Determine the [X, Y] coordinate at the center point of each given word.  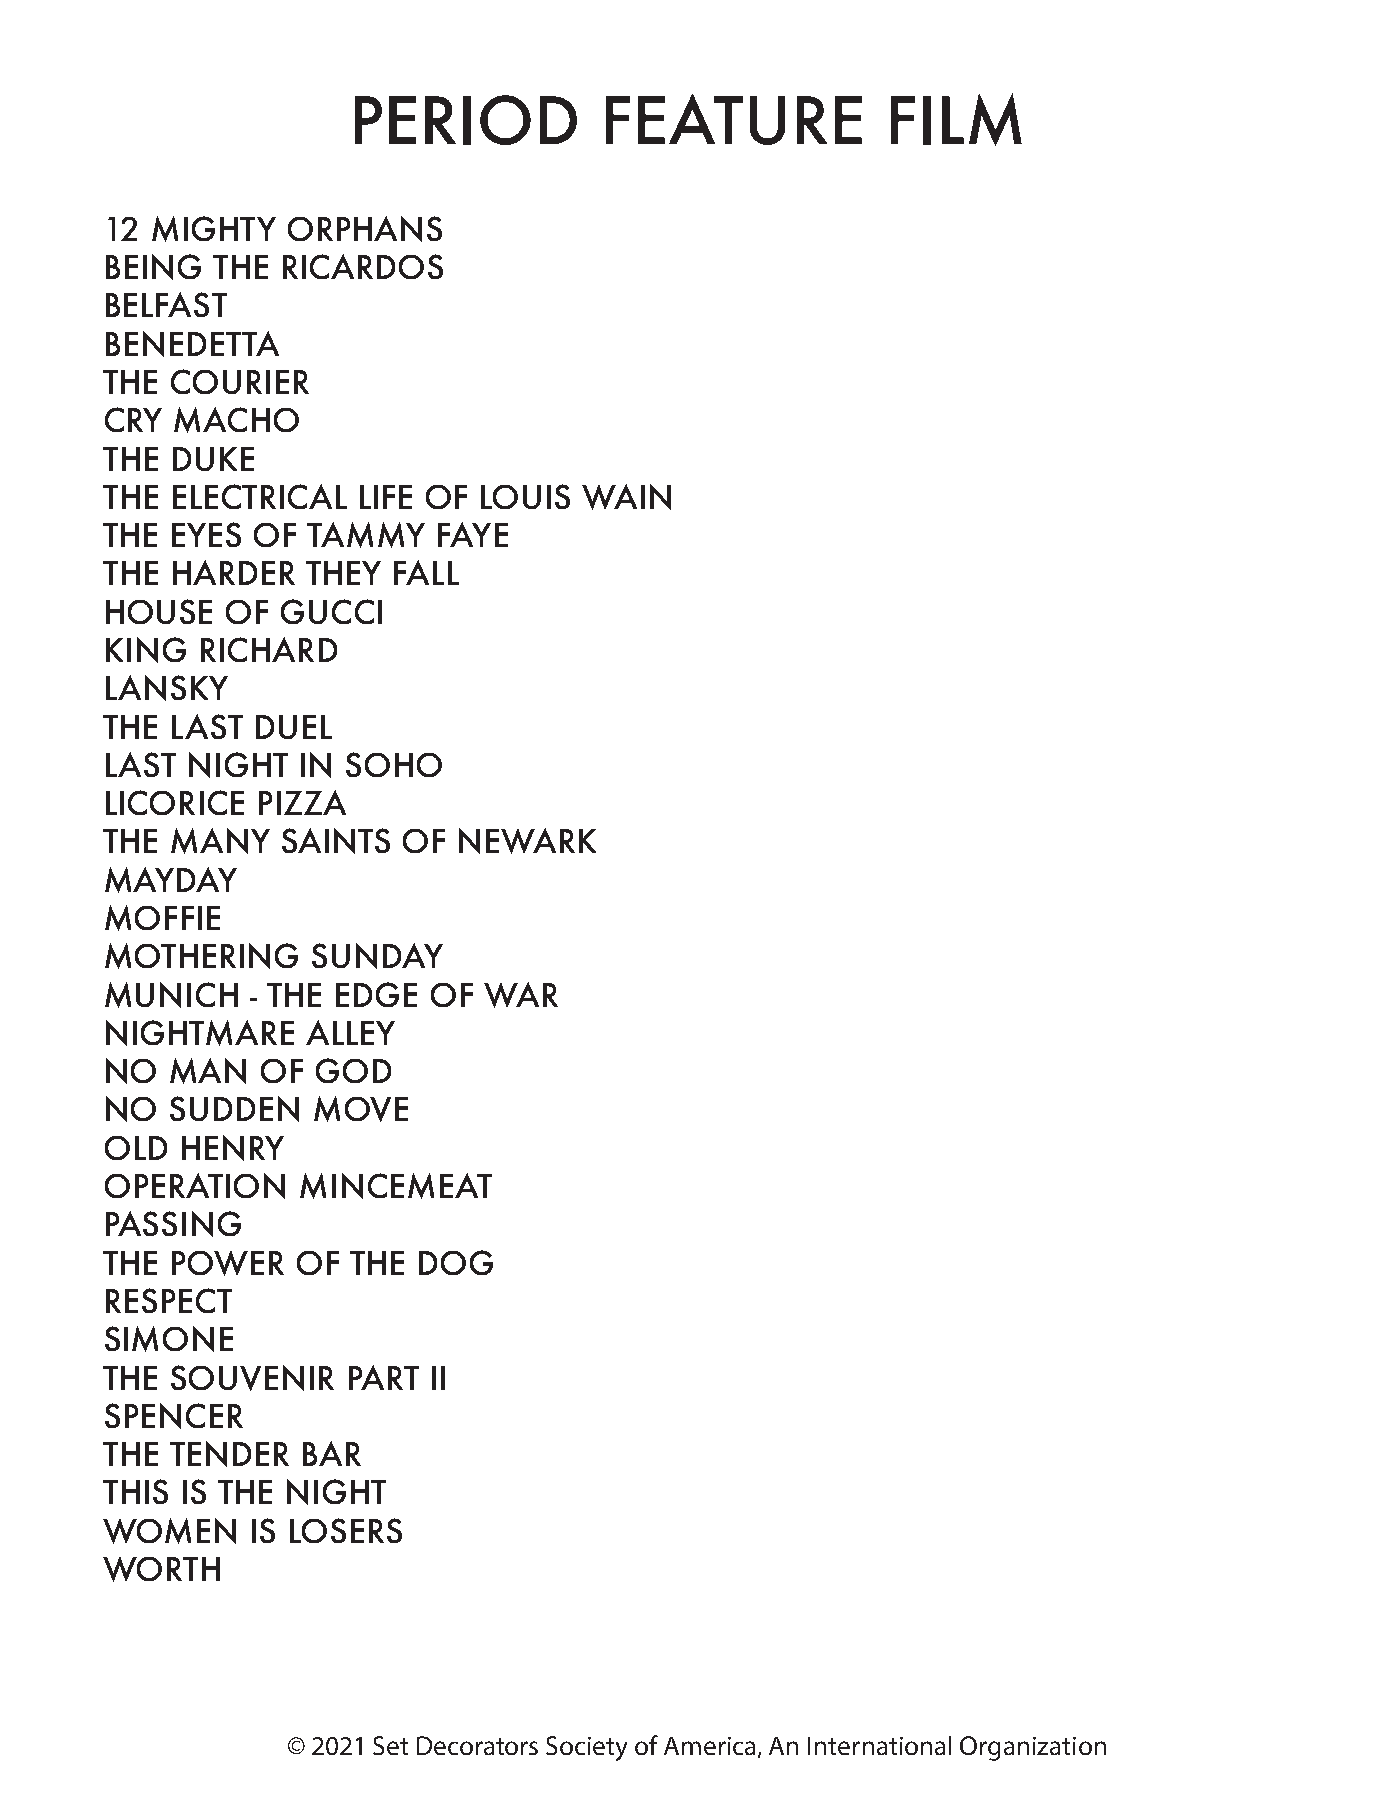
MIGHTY [214, 229]
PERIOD [466, 120]
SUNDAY [377, 956]
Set [390, 1745]
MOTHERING [201, 956]
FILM [956, 119]
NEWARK [527, 841]
